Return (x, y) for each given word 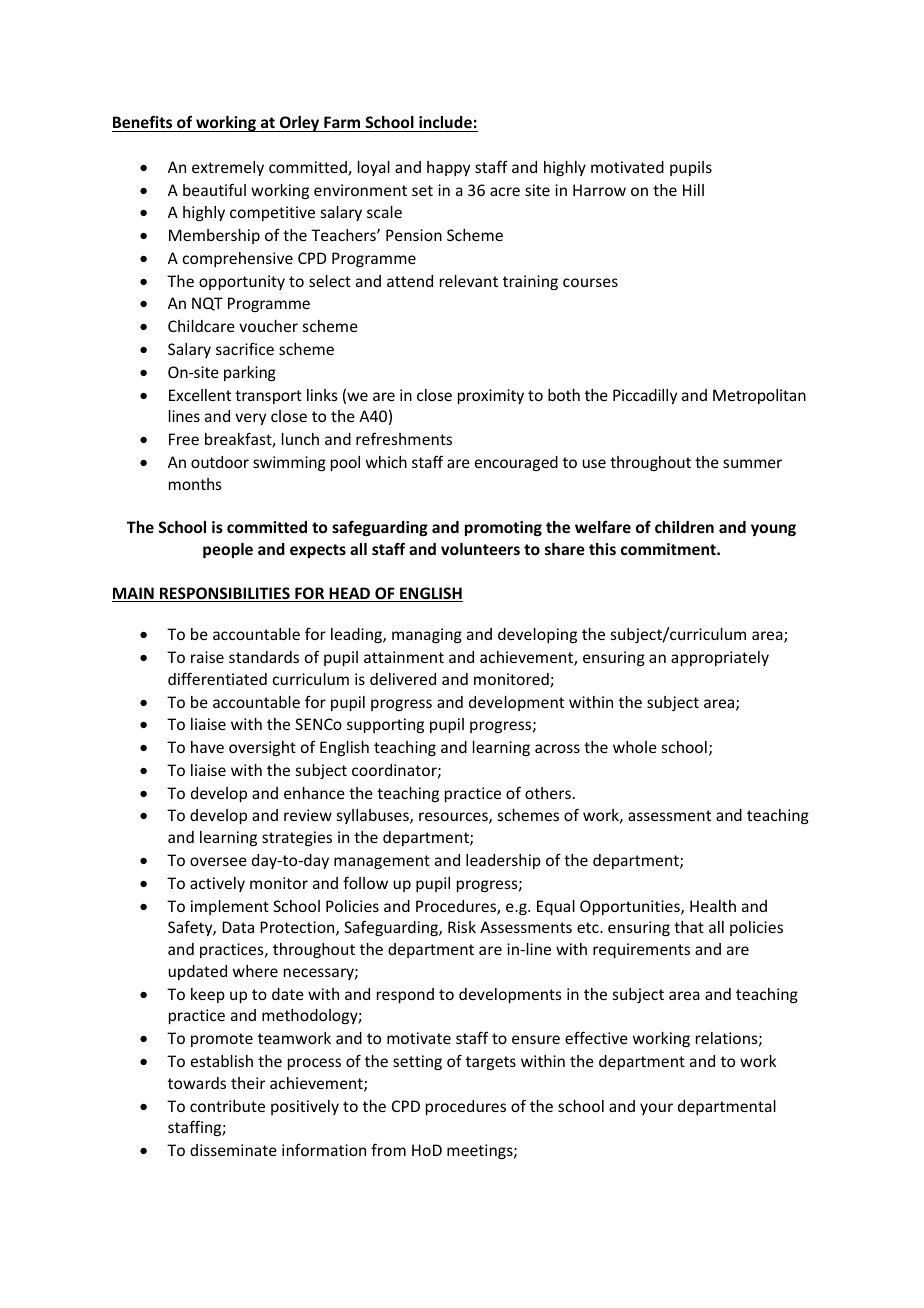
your (656, 1109)
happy (448, 168)
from (388, 1149)
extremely (228, 168)
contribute (227, 1106)
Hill (693, 190)
